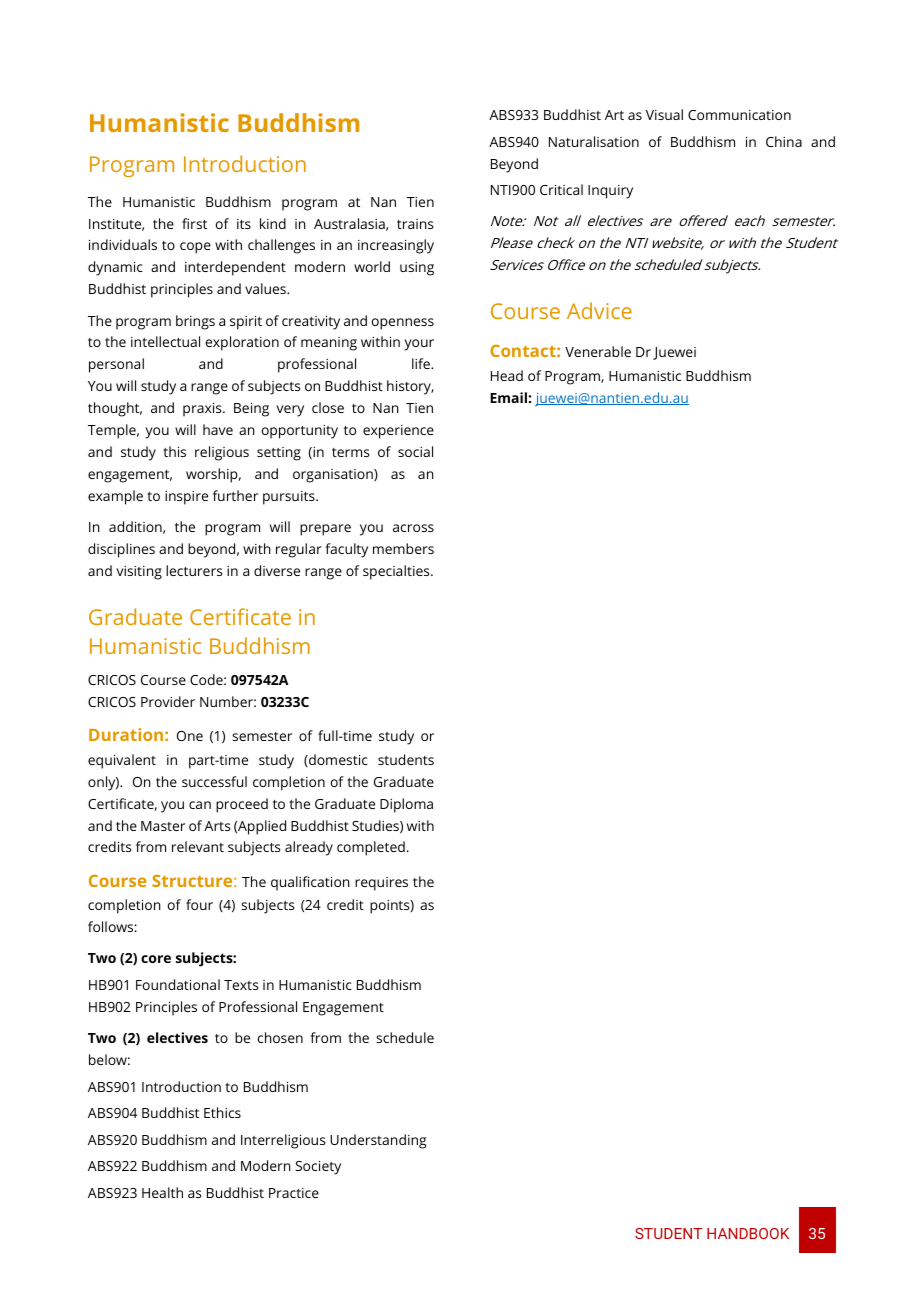 The image size is (924, 1308). Describe the element at coordinates (748, 1233) in the image. I see `HANDBOOK` at that location.
